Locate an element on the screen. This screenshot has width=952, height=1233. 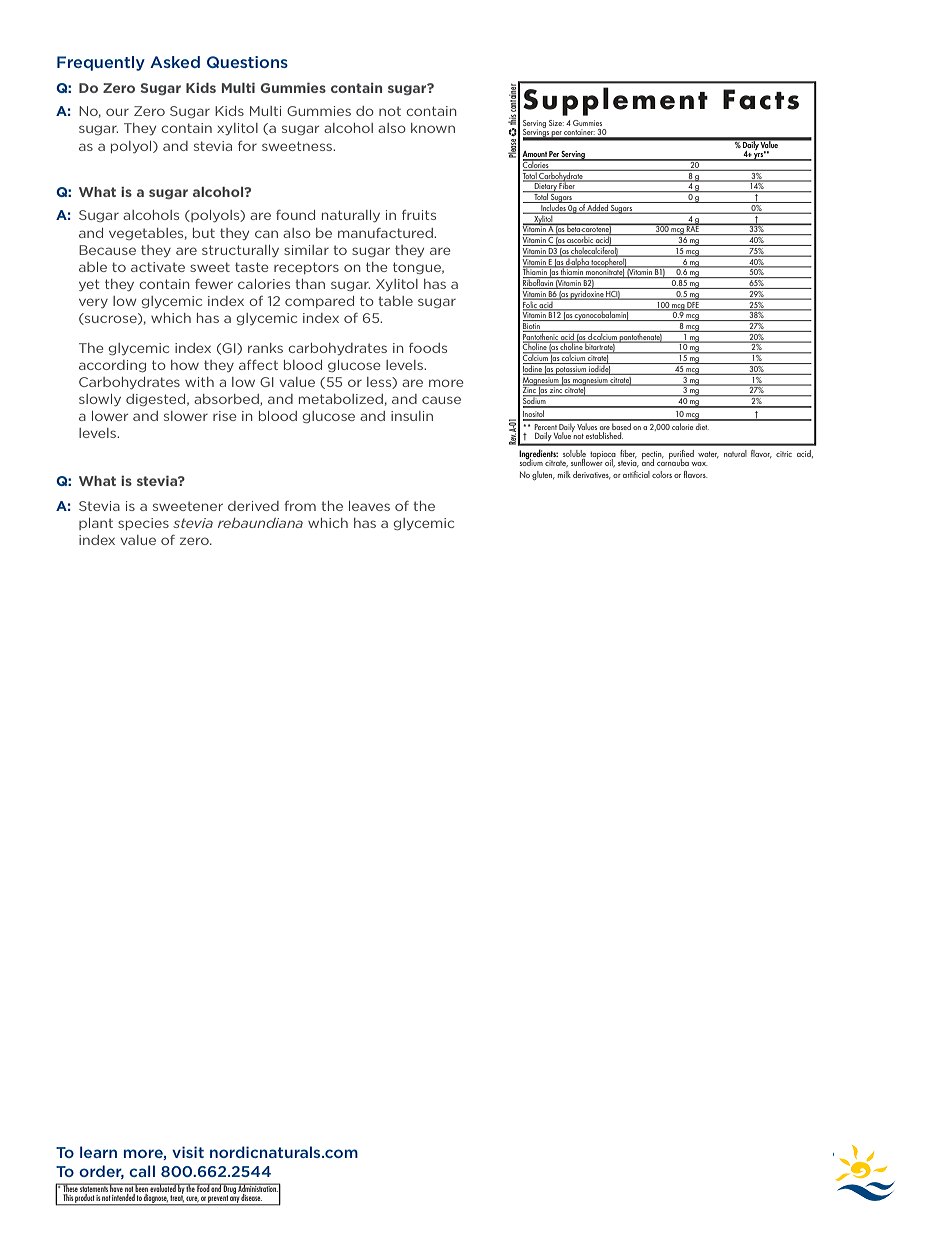
colors is located at coordinates (662, 474).
